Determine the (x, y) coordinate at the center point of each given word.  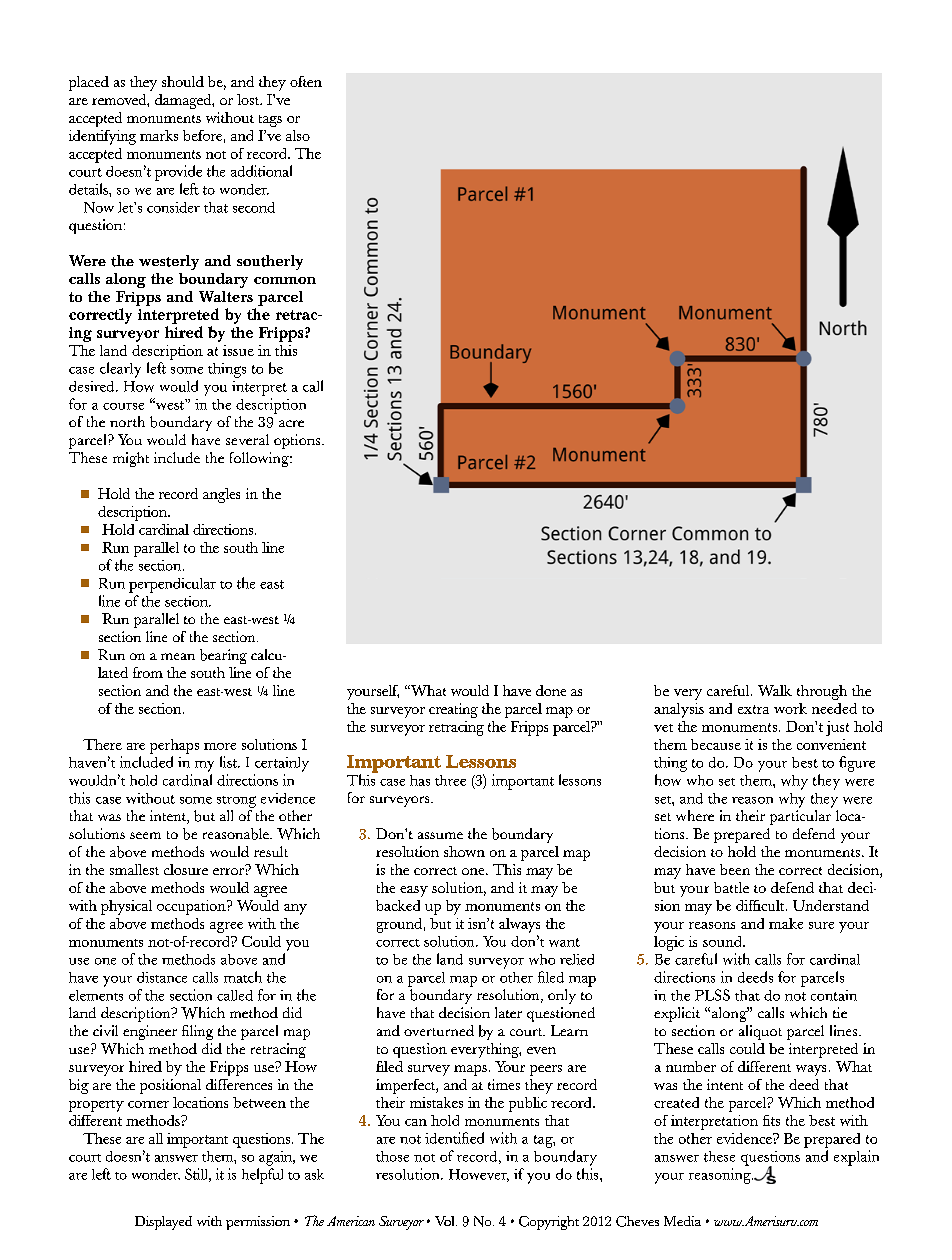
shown (464, 851)
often (306, 81)
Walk (775, 690)
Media (682, 1221)
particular (800, 817)
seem (145, 835)
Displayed (163, 1223)
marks (159, 135)
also (298, 135)
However (479, 1175)
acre (291, 423)
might (131, 459)
